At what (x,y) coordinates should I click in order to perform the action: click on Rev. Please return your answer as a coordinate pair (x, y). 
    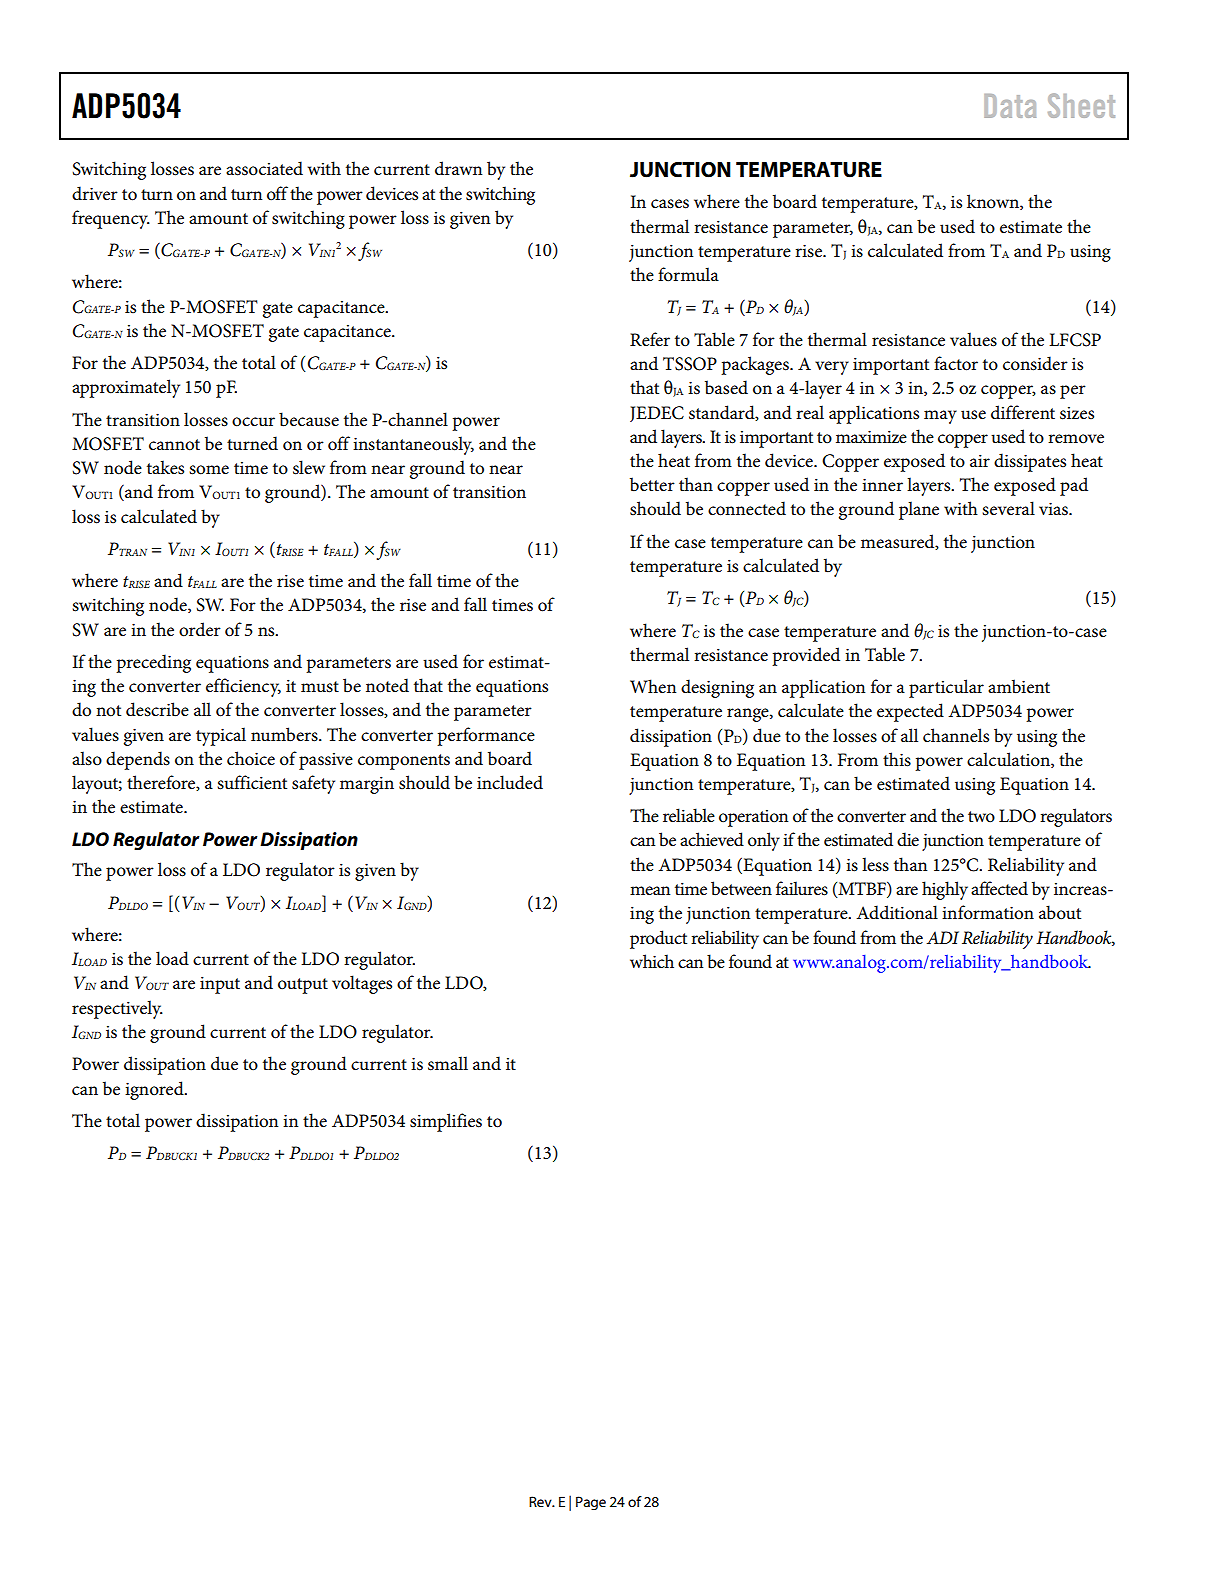
    Looking at the image, I should click on (541, 1501).
